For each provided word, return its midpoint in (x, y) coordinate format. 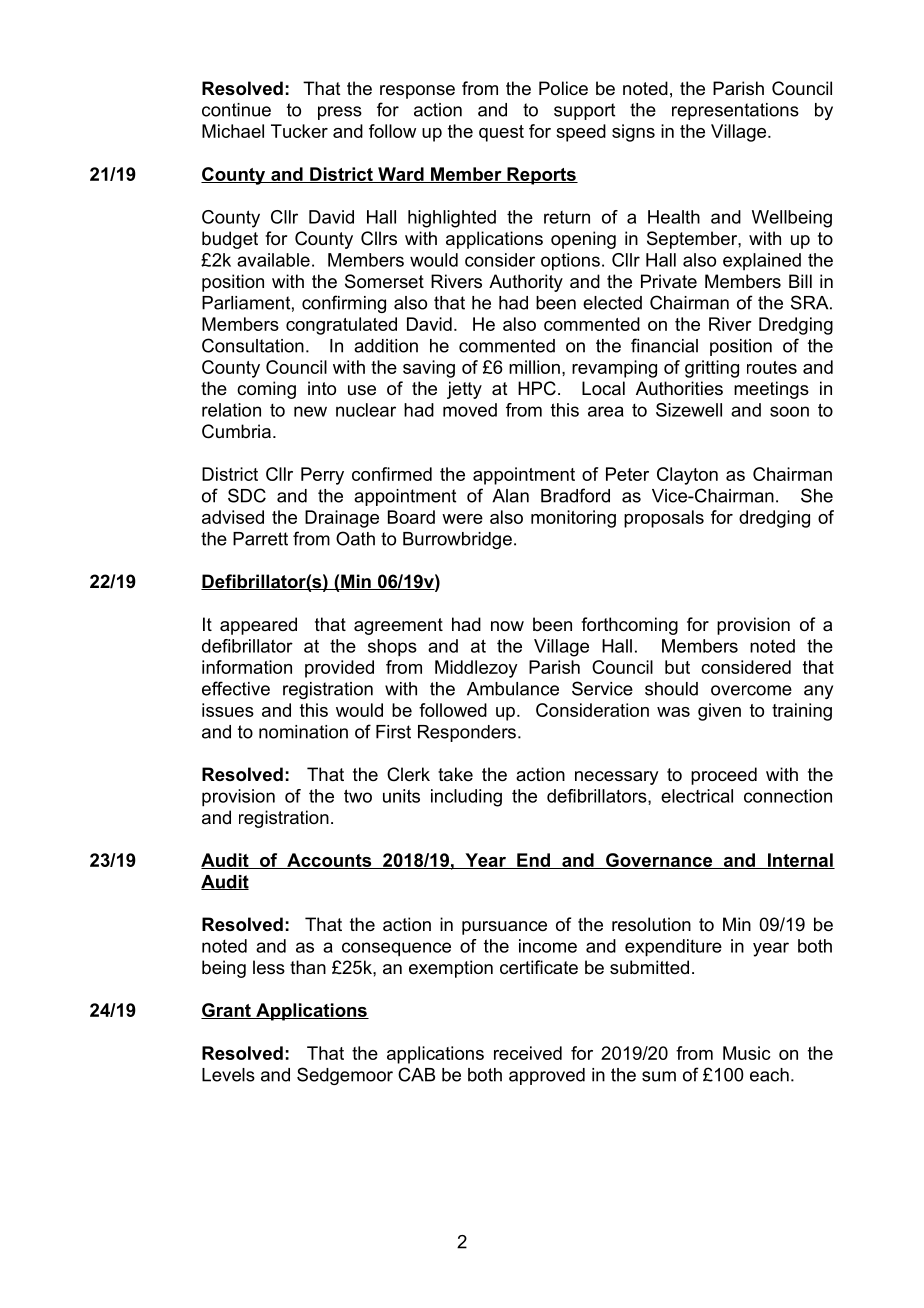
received (528, 1053)
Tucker (299, 131)
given (719, 712)
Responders (467, 733)
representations (735, 111)
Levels (228, 1075)
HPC (537, 388)
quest (501, 133)
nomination (303, 732)
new (310, 411)
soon (789, 411)
